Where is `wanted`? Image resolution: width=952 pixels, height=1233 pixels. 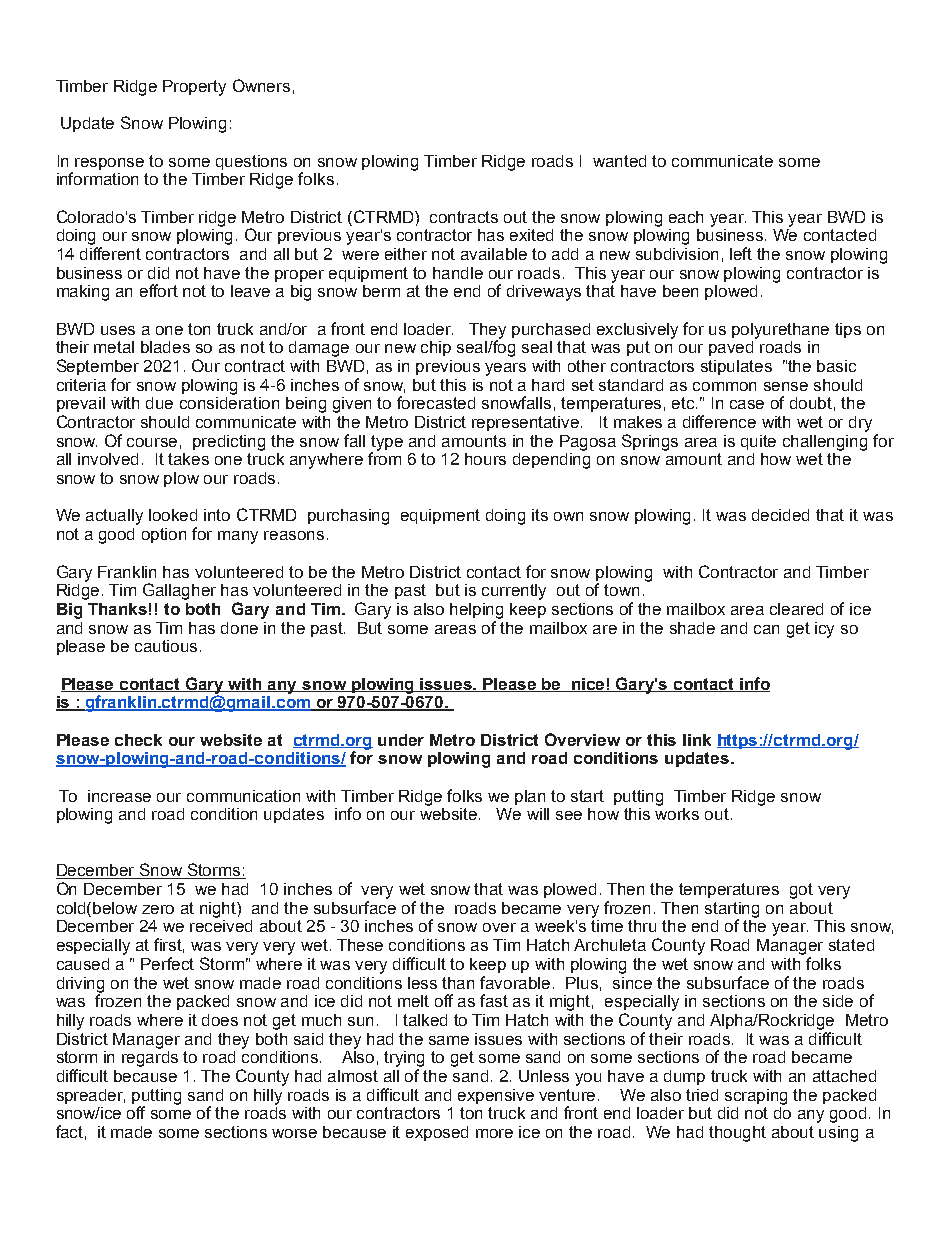 wanted is located at coordinates (619, 161).
